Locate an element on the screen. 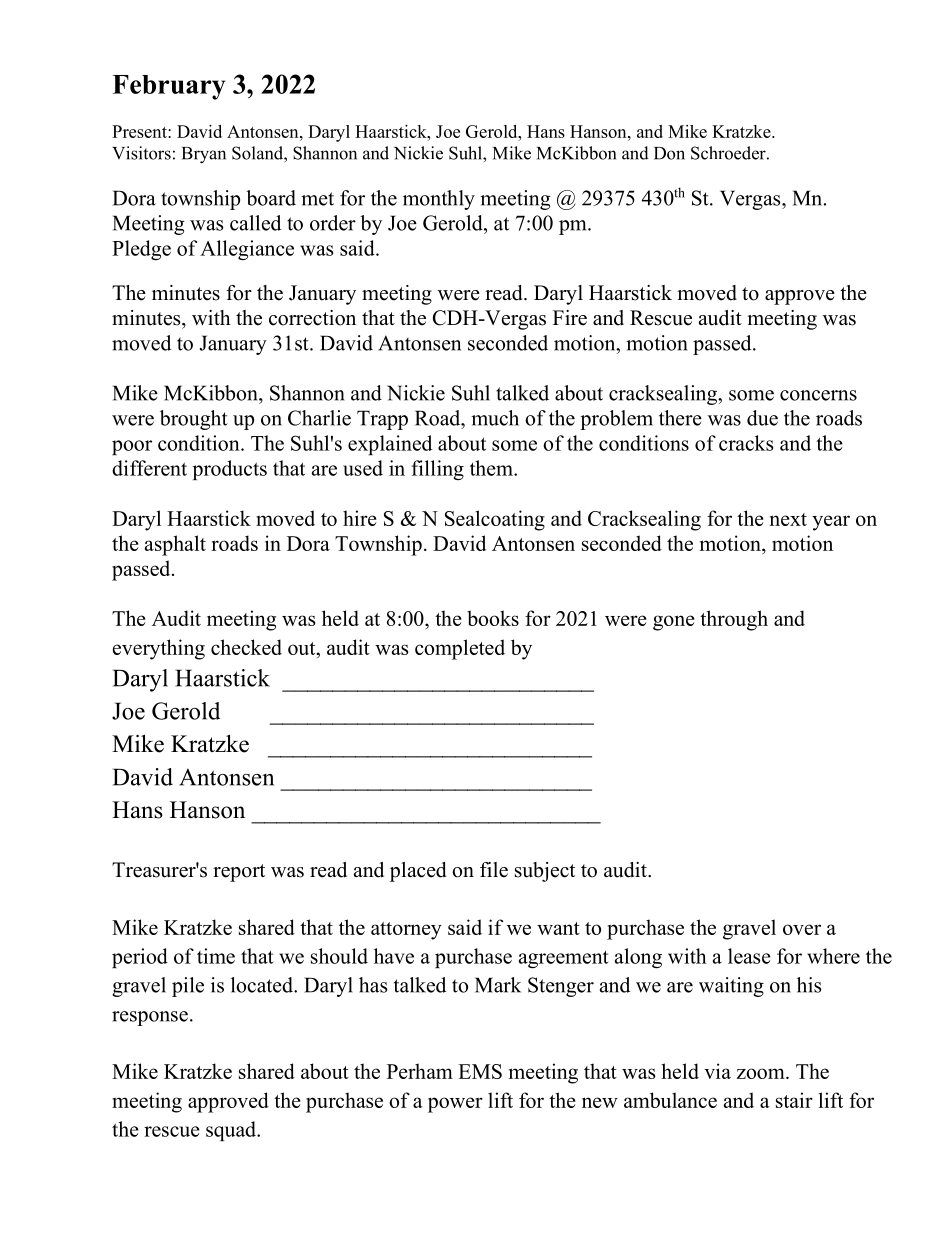 Image resolution: width=952 pixels, height=1233 pixels. books is located at coordinates (493, 618).
